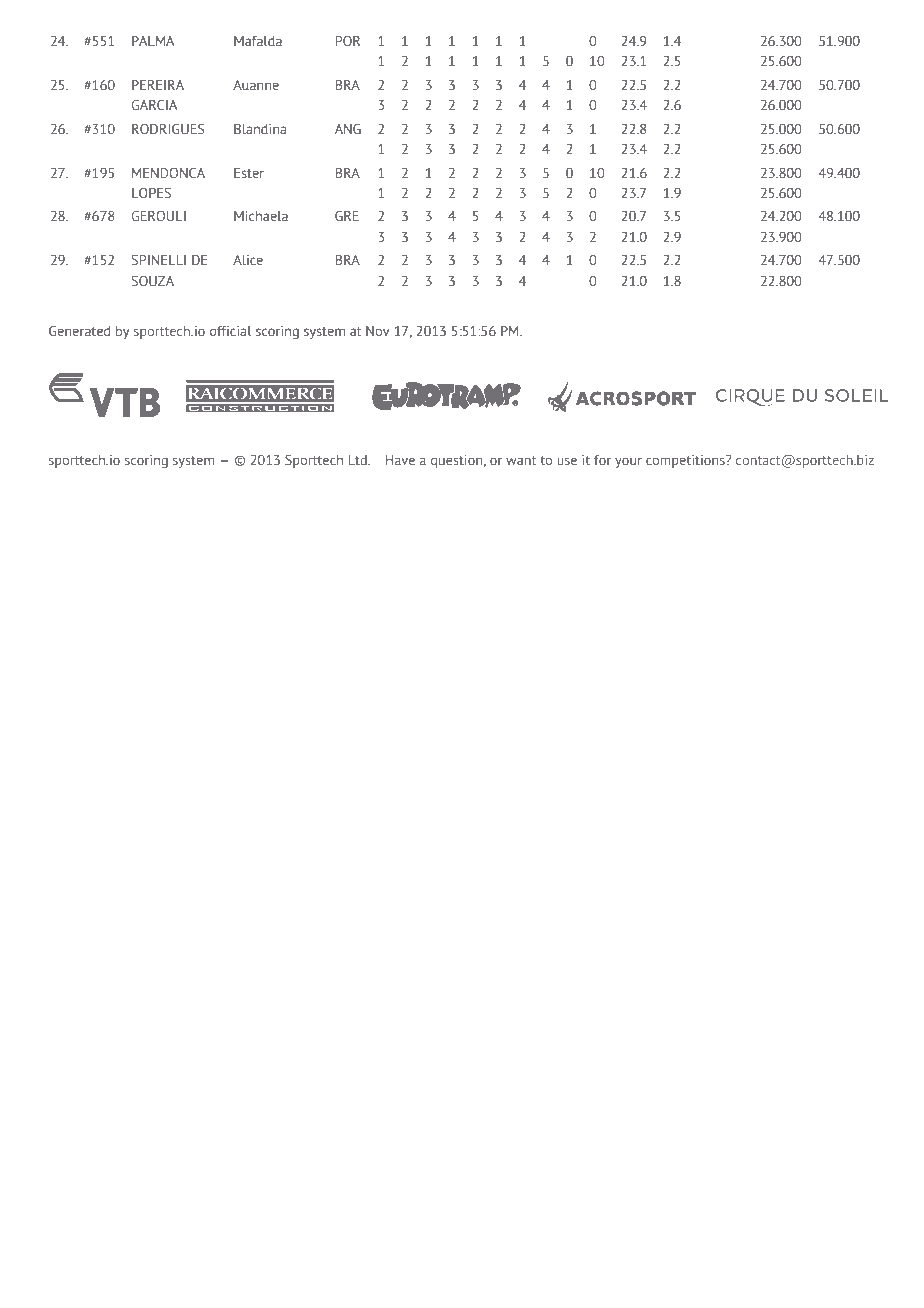 The image size is (924, 1308). I want to click on Generated, so click(79, 330).
